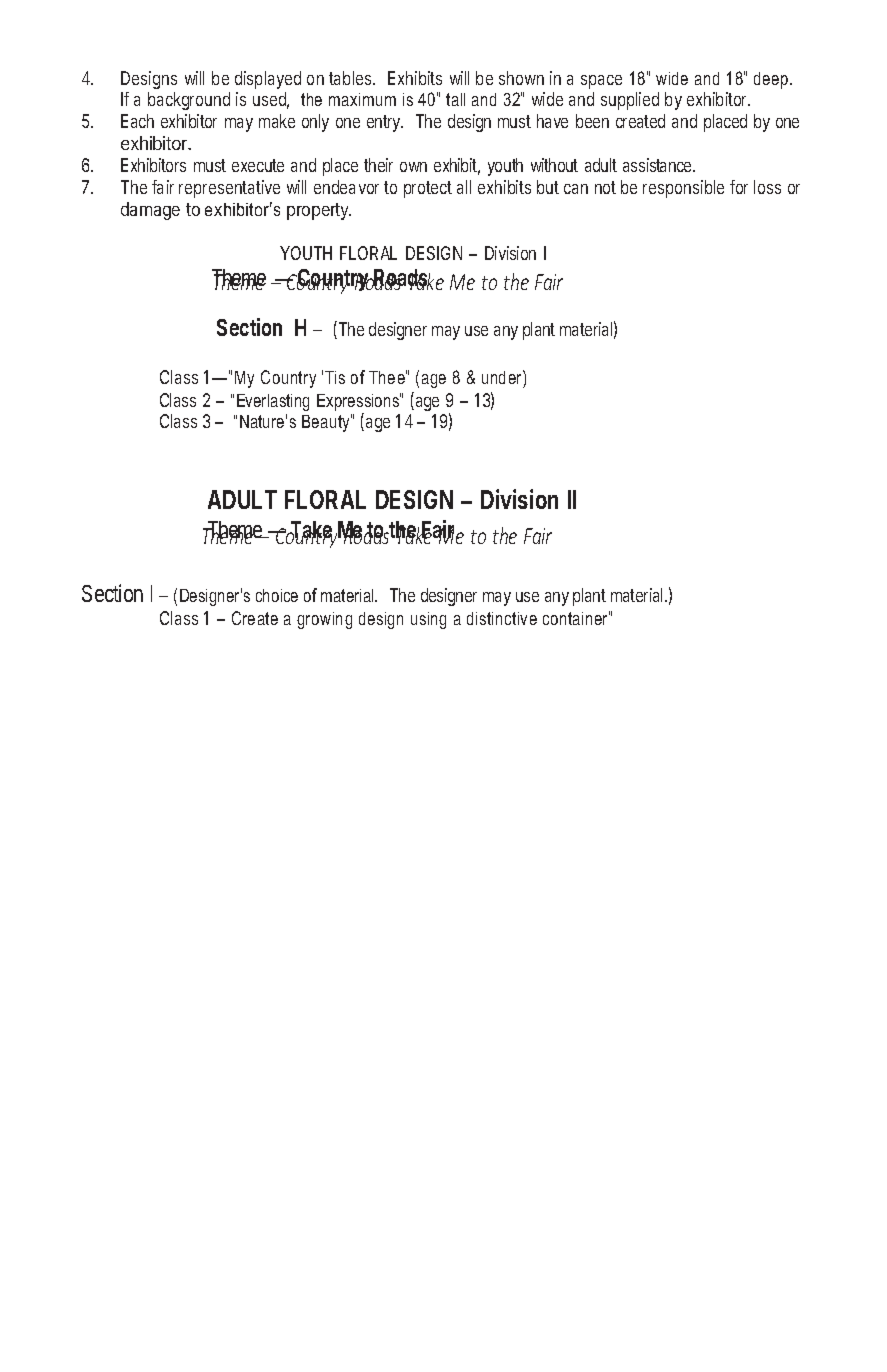  Describe the element at coordinates (683, 189) in the screenshot. I see `responsible` at that location.
